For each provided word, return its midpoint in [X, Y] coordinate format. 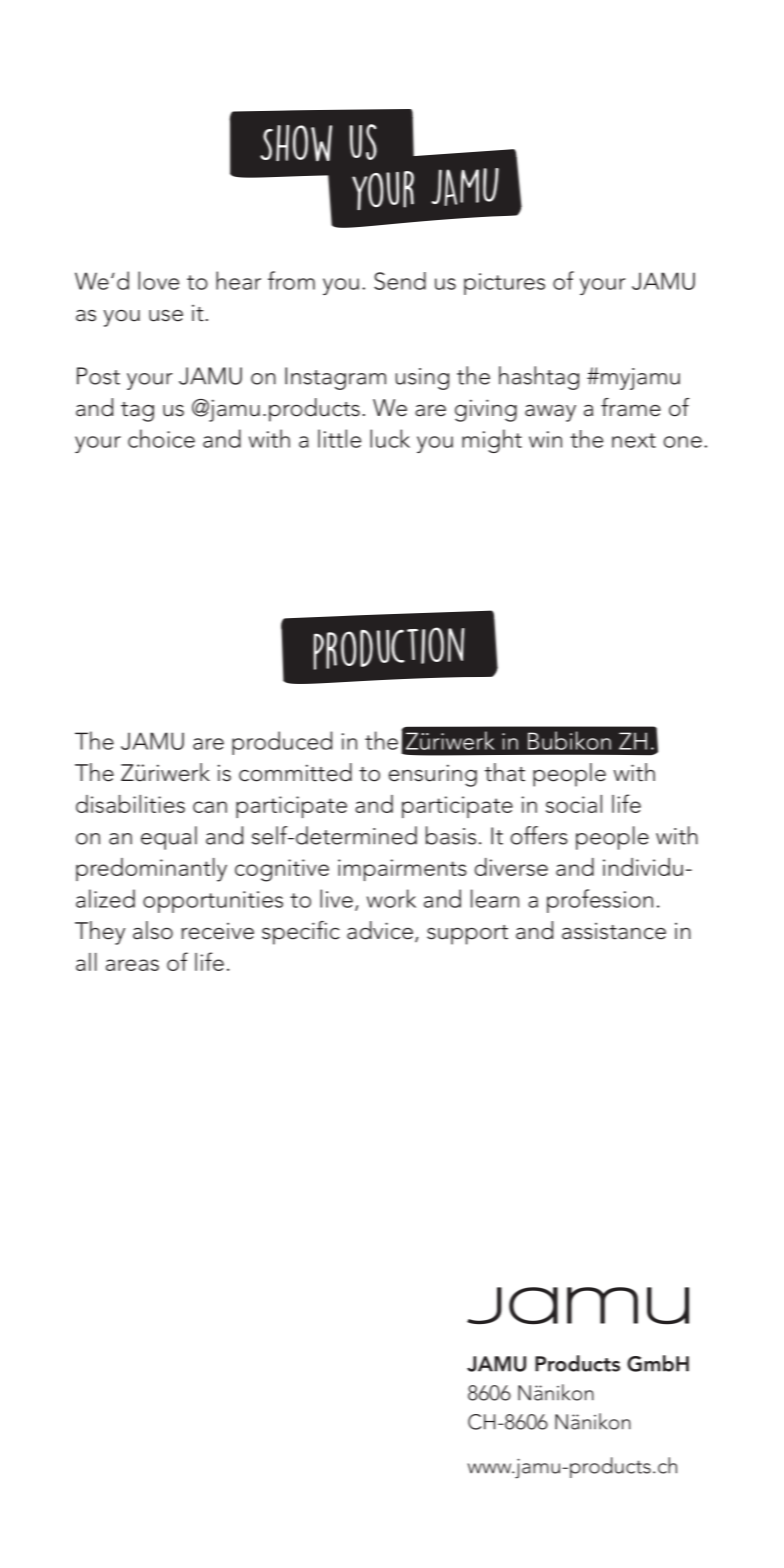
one [683, 442]
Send [400, 281]
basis [451, 835]
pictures [504, 284]
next [634, 440]
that [505, 772]
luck [390, 438]
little [339, 438]
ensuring [433, 775]
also [153, 930]
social [574, 804]
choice [161, 438]
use [166, 316]
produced [282, 743]
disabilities [130, 804]
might [492, 441]
